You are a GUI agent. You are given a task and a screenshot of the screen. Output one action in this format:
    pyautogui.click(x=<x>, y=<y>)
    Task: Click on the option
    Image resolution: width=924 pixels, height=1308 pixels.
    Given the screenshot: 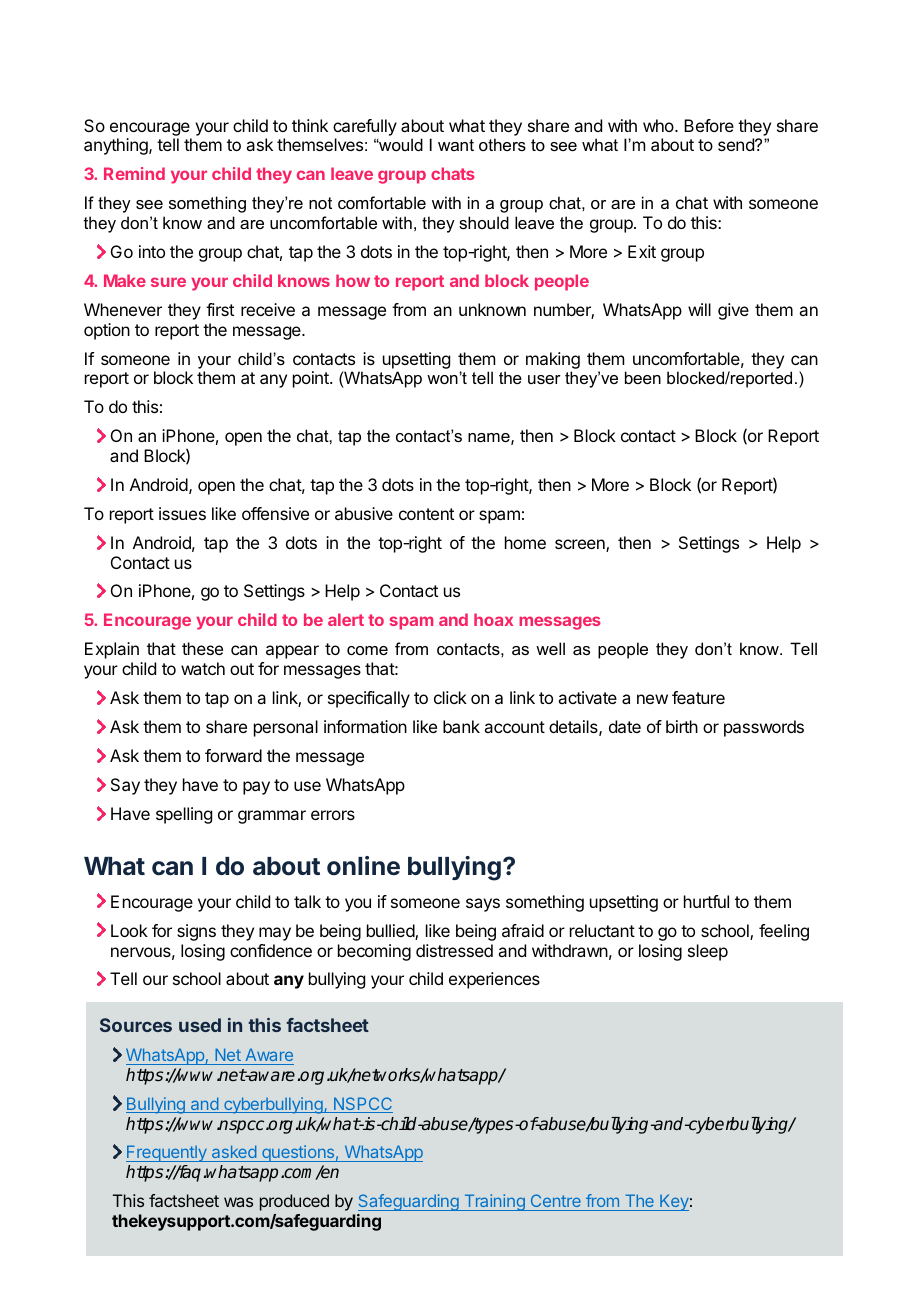 What is the action you would take?
    pyautogui.click(x=107, y=331)
